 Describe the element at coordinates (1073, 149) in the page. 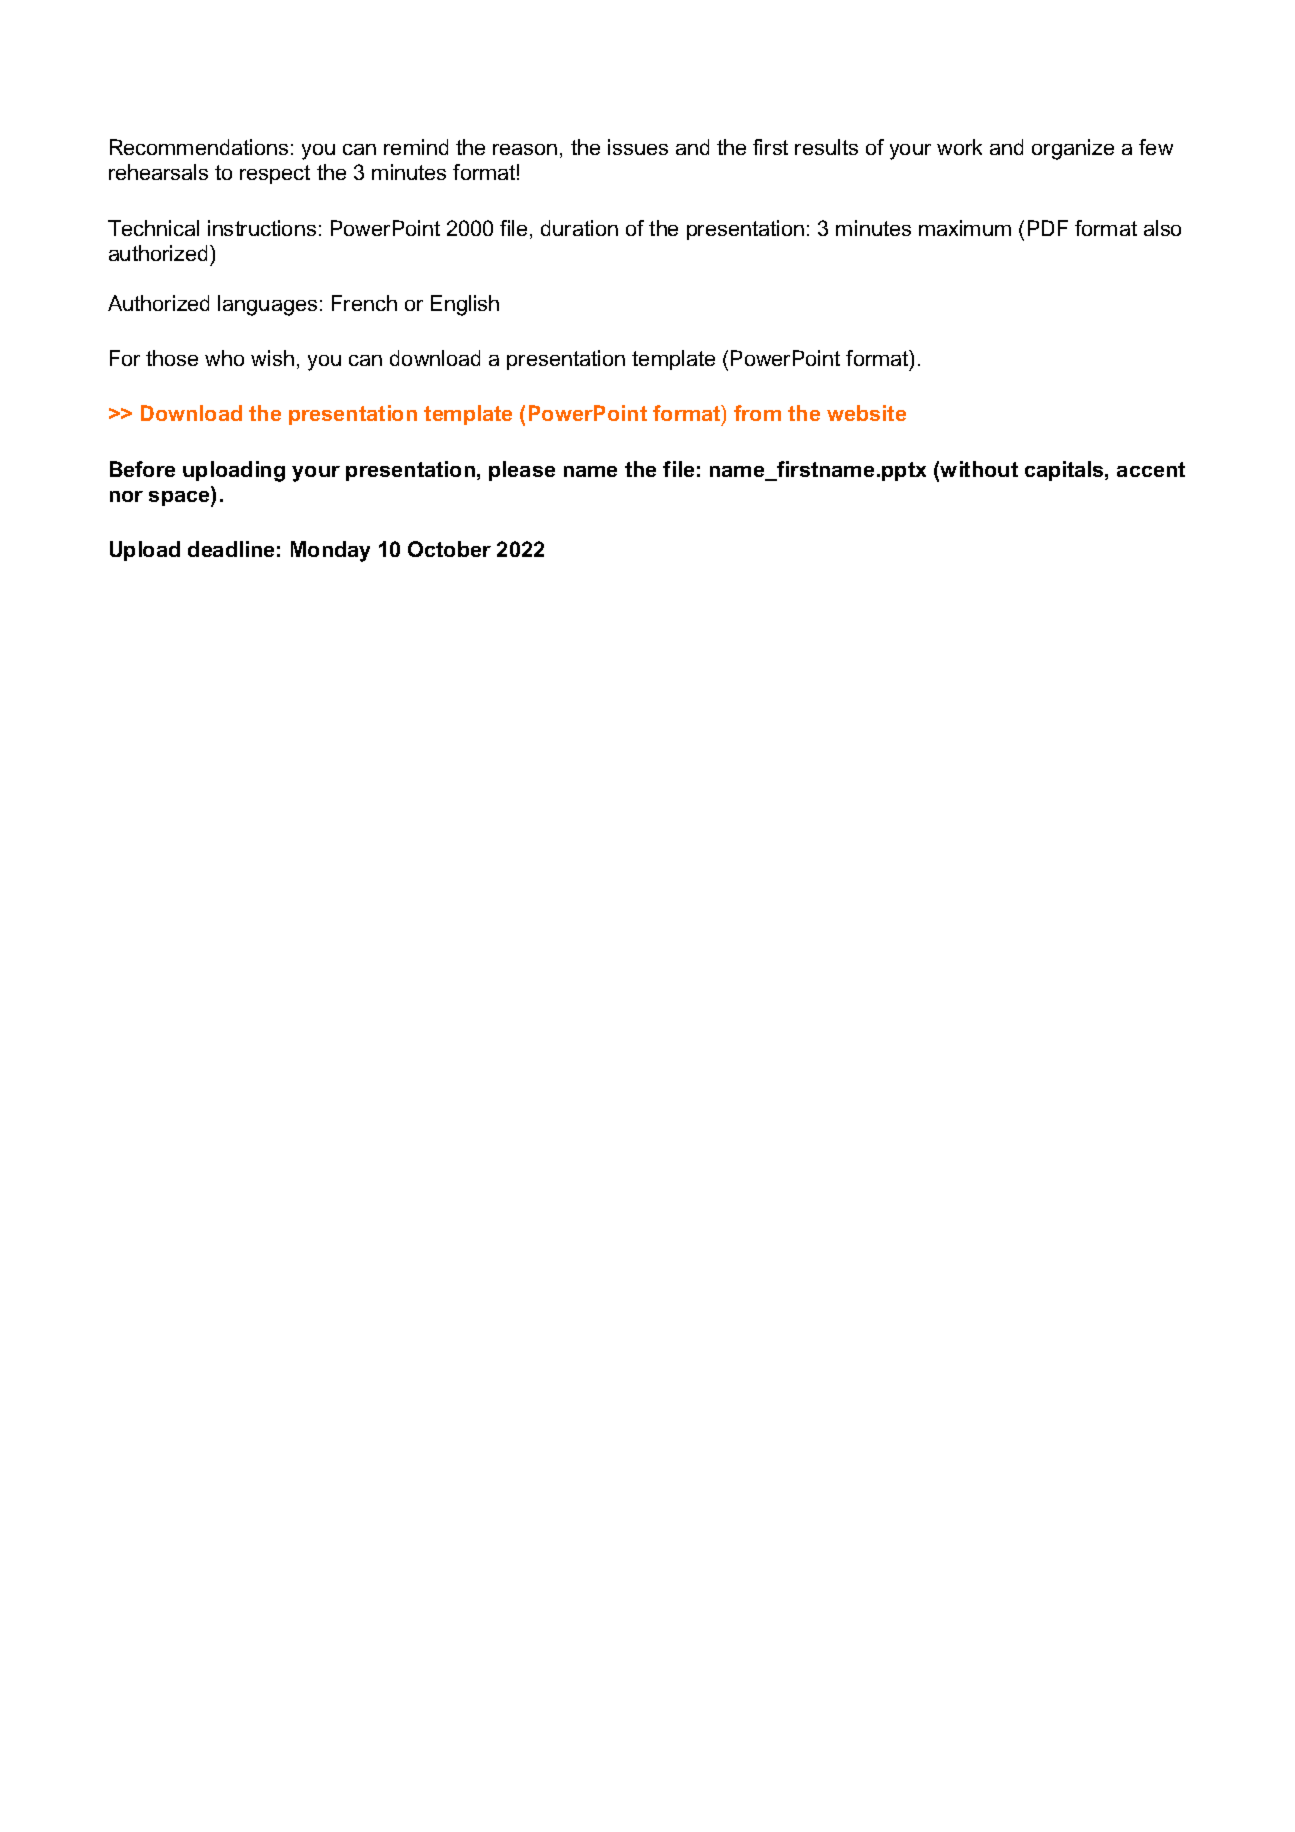

I see `organize` at that location.
